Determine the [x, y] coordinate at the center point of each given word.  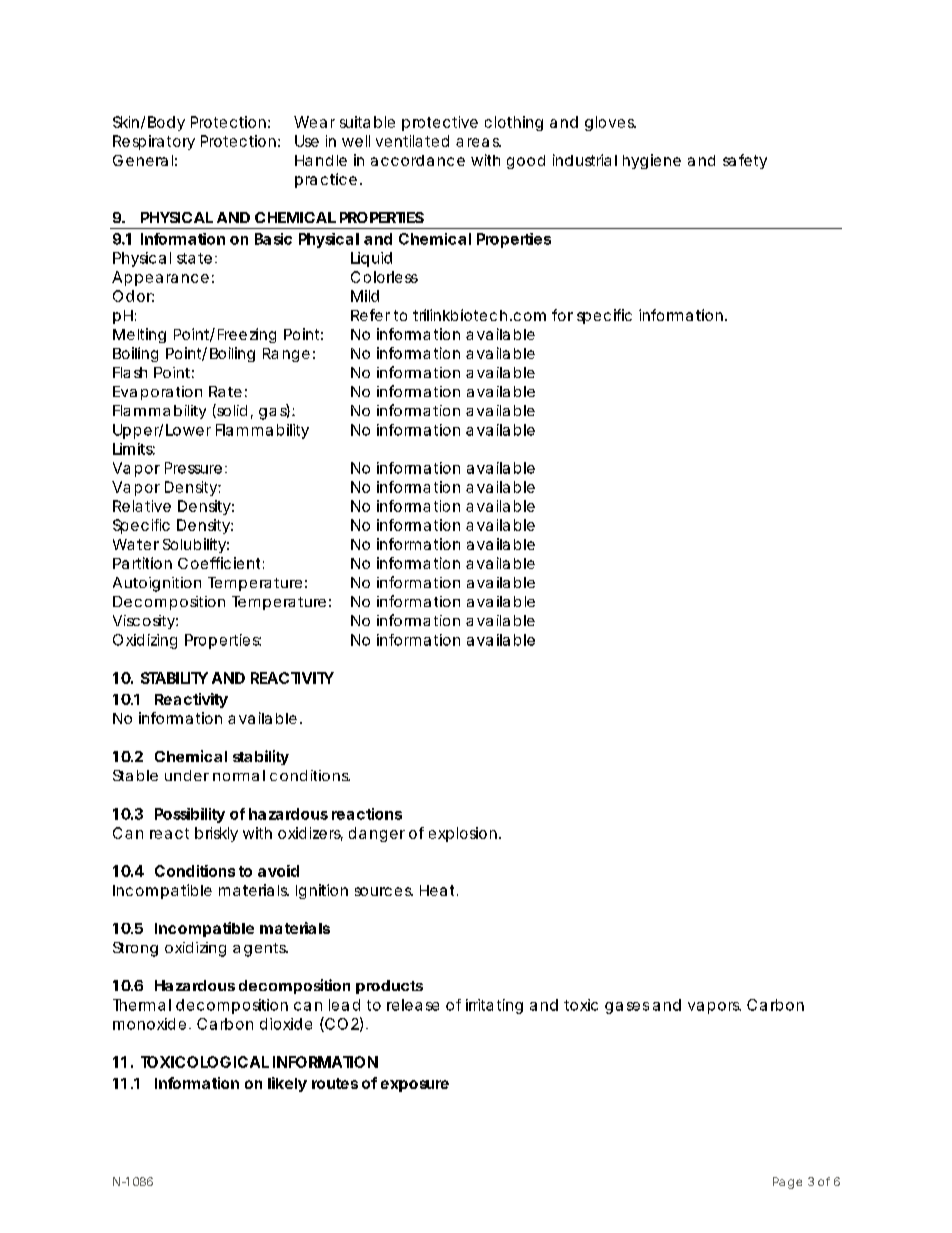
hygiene [652, 161]
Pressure [193, 468]
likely [287, 1084]
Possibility [190, 815]
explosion [463, 834]
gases [627, 1008]
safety [745, 161]
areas [478, 142]
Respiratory [154, 142]
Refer [370, 315]
